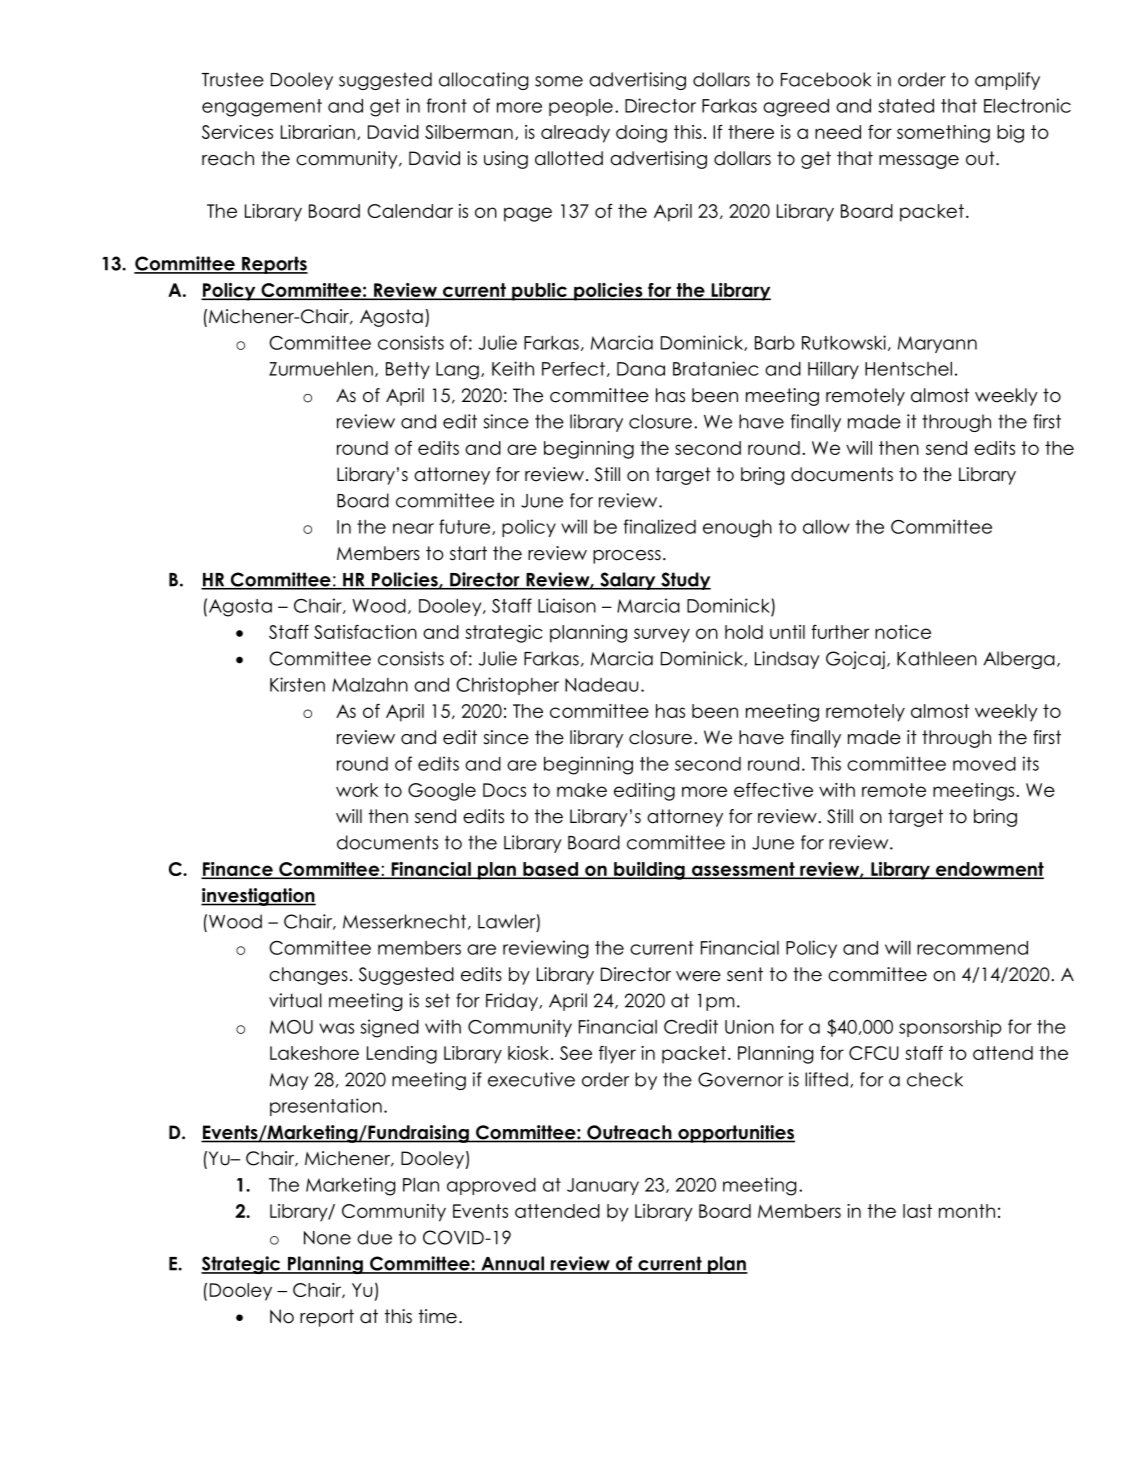 This document has width=1142, height=1478. I want to click on survey, so click(662, 635).
